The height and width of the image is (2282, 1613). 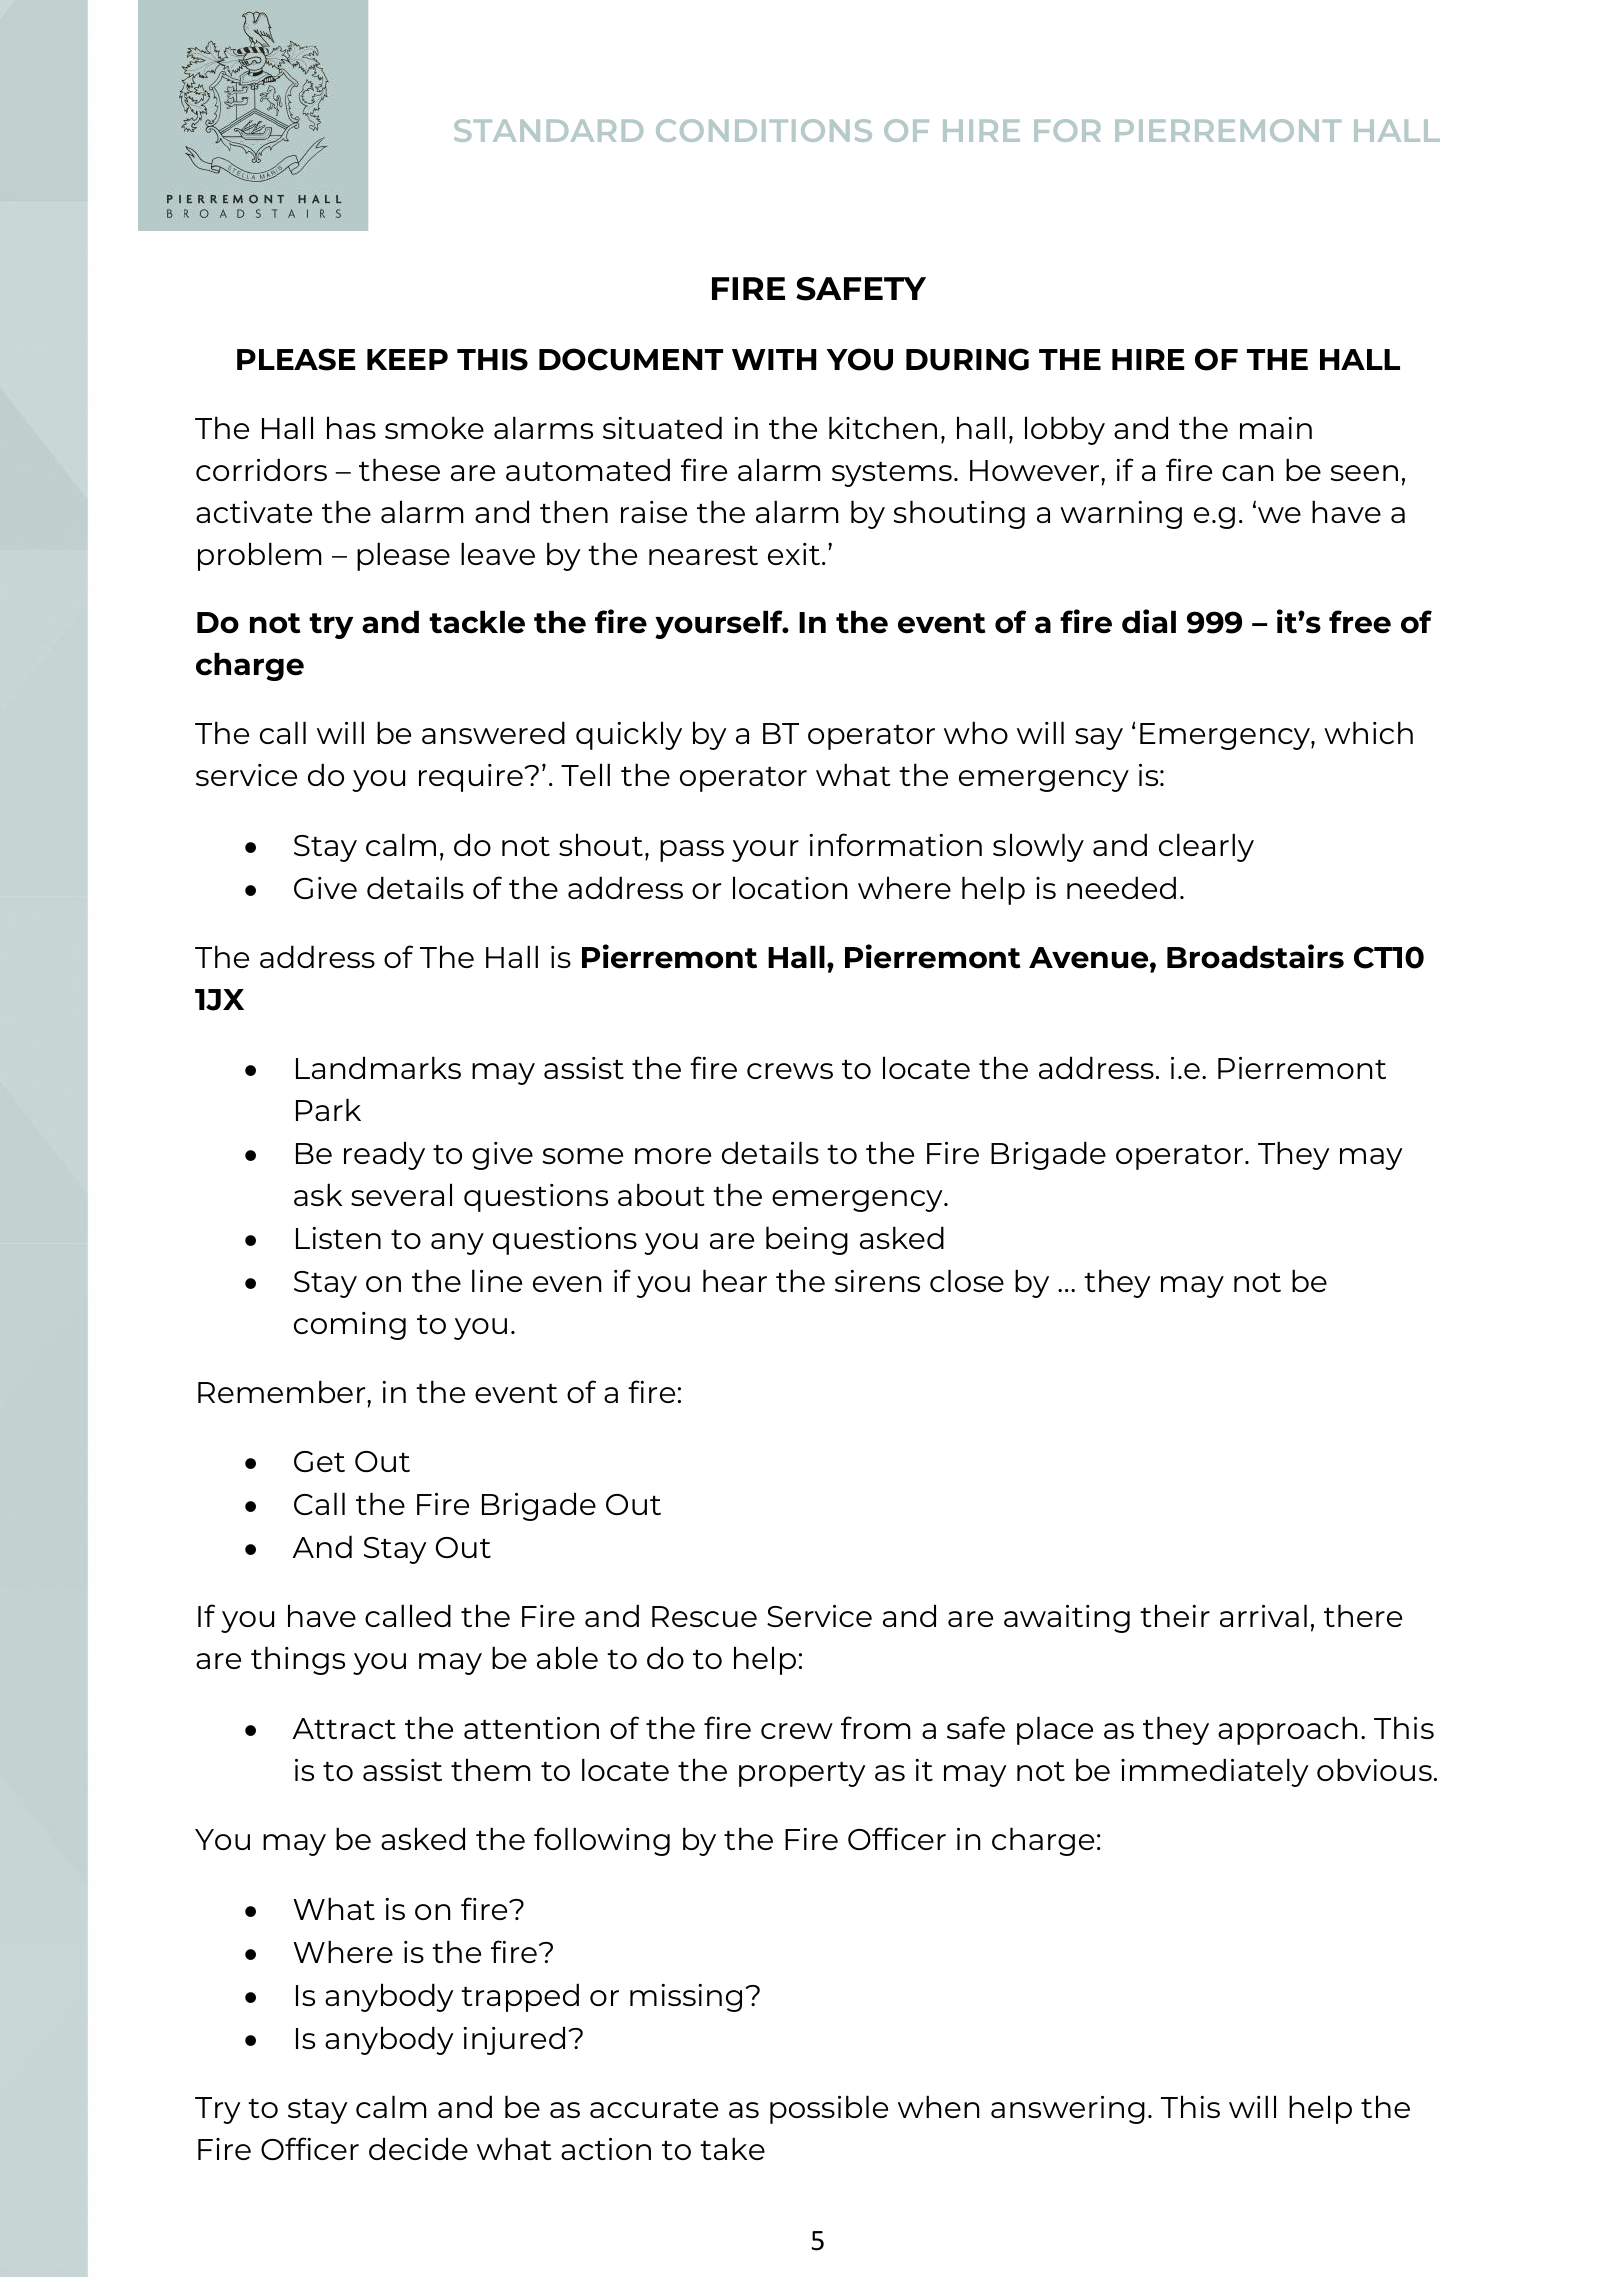 I want to click on needed, so click(x=1121, y=887).
